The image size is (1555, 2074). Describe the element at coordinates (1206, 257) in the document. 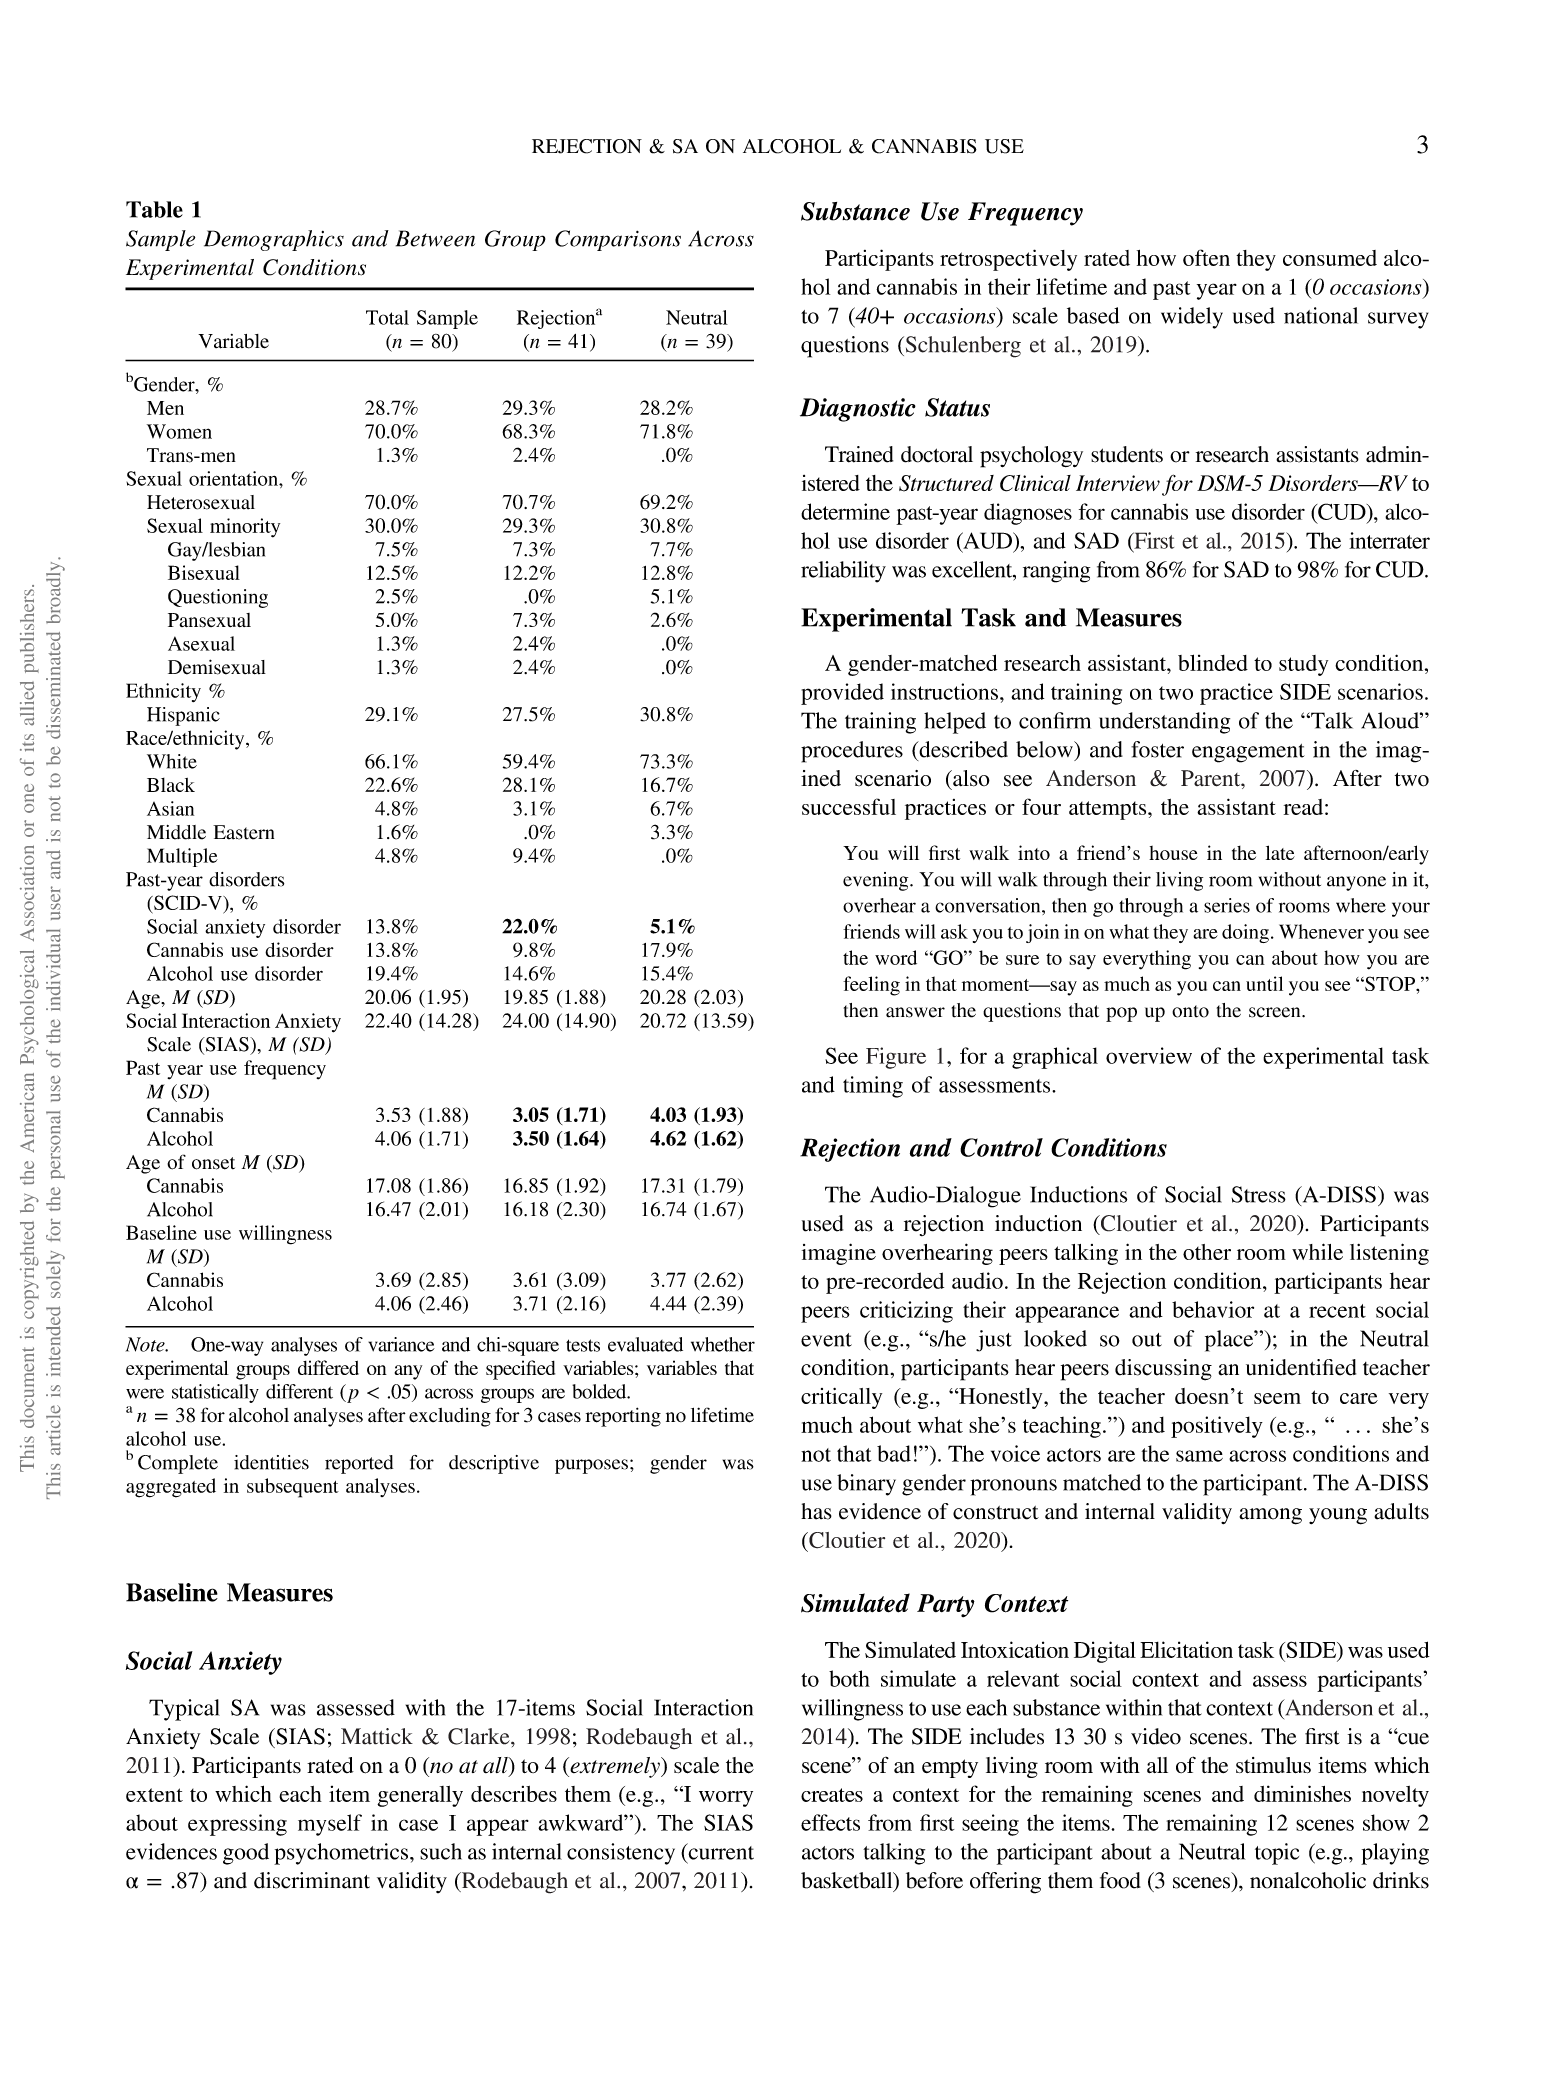

I see `often` at that location.
